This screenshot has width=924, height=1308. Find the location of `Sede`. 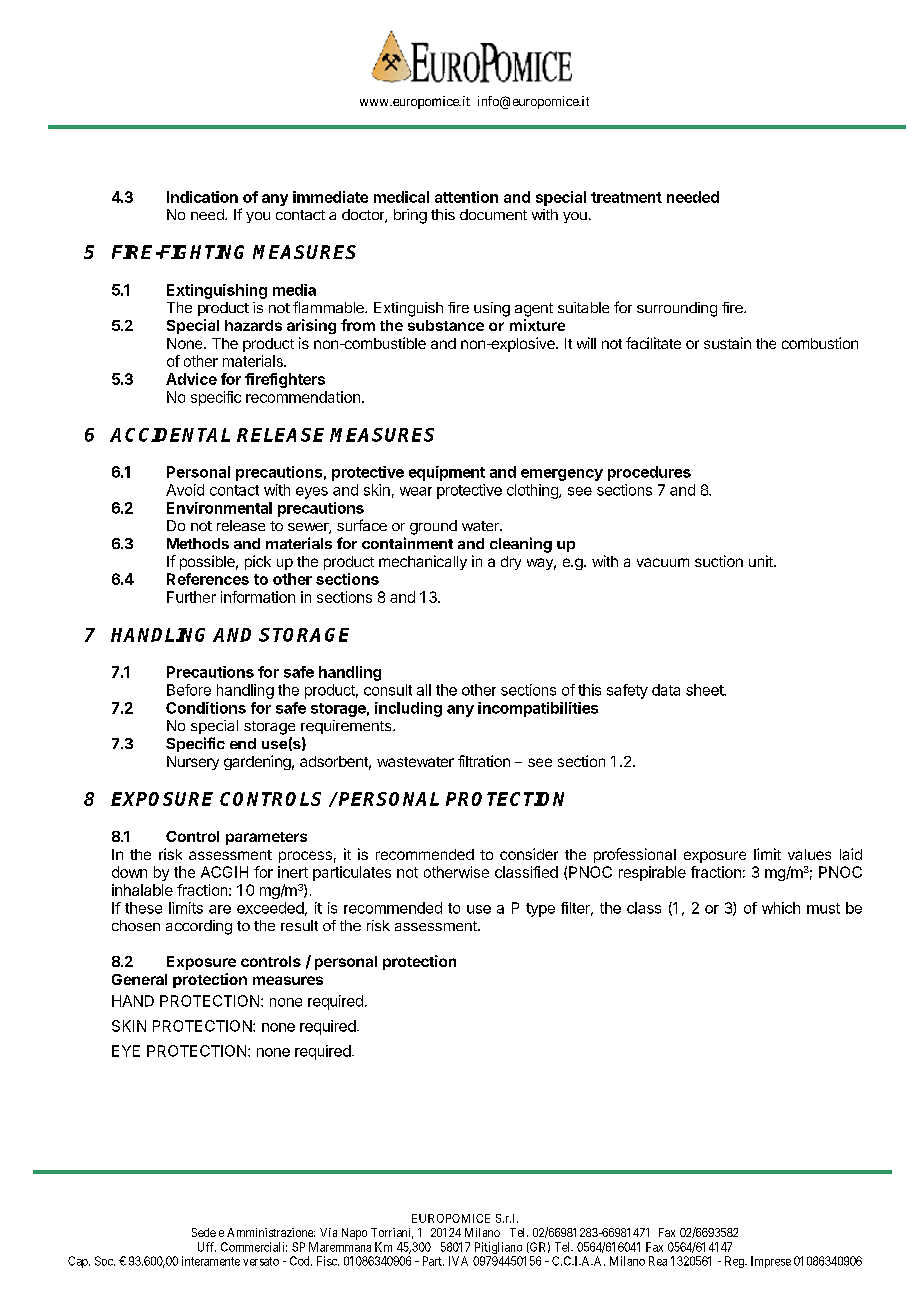

Sede is located at coordinates (204, 1232).
